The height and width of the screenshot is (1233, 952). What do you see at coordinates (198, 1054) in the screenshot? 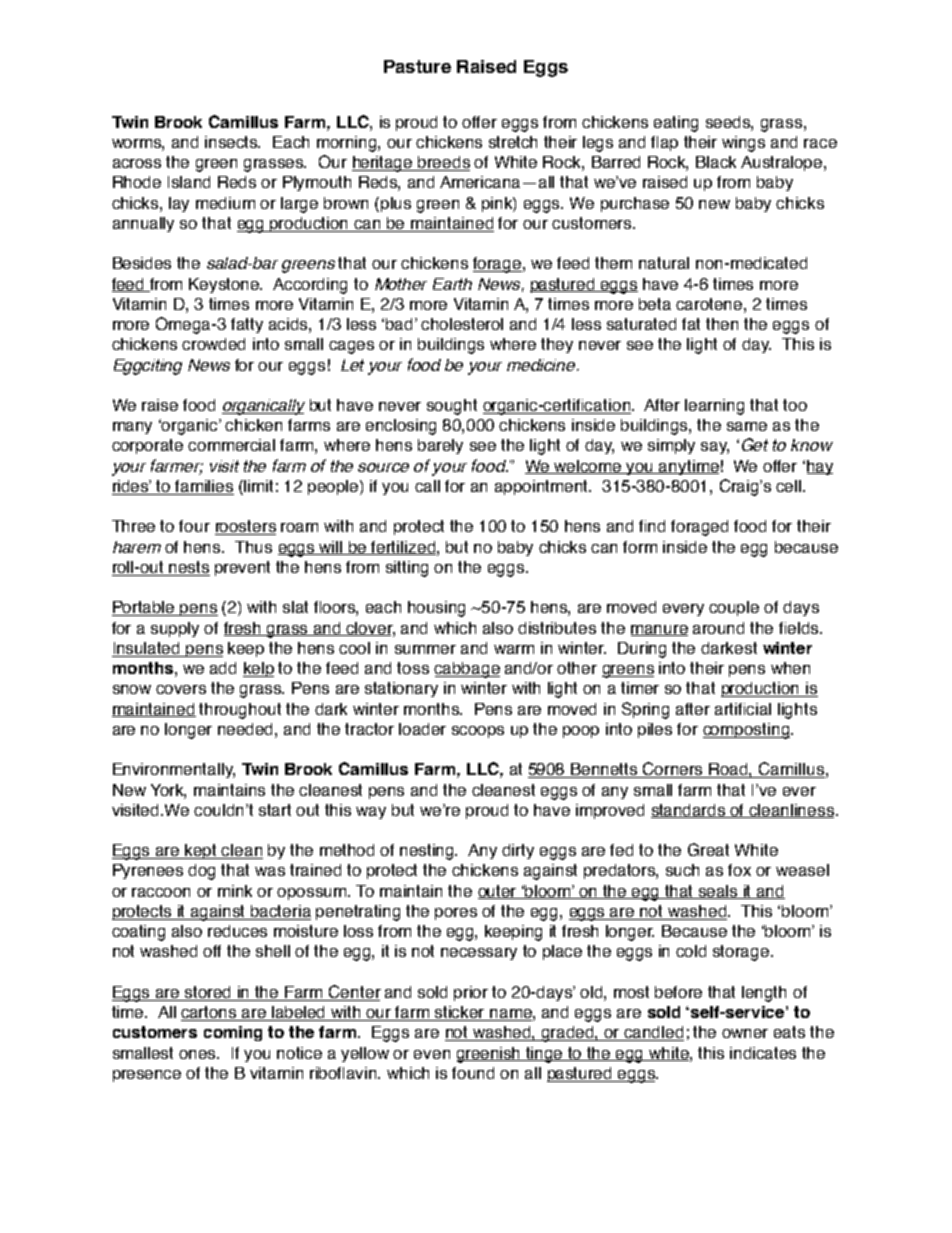
I see `ones` at bounding box center [198, 1054].
